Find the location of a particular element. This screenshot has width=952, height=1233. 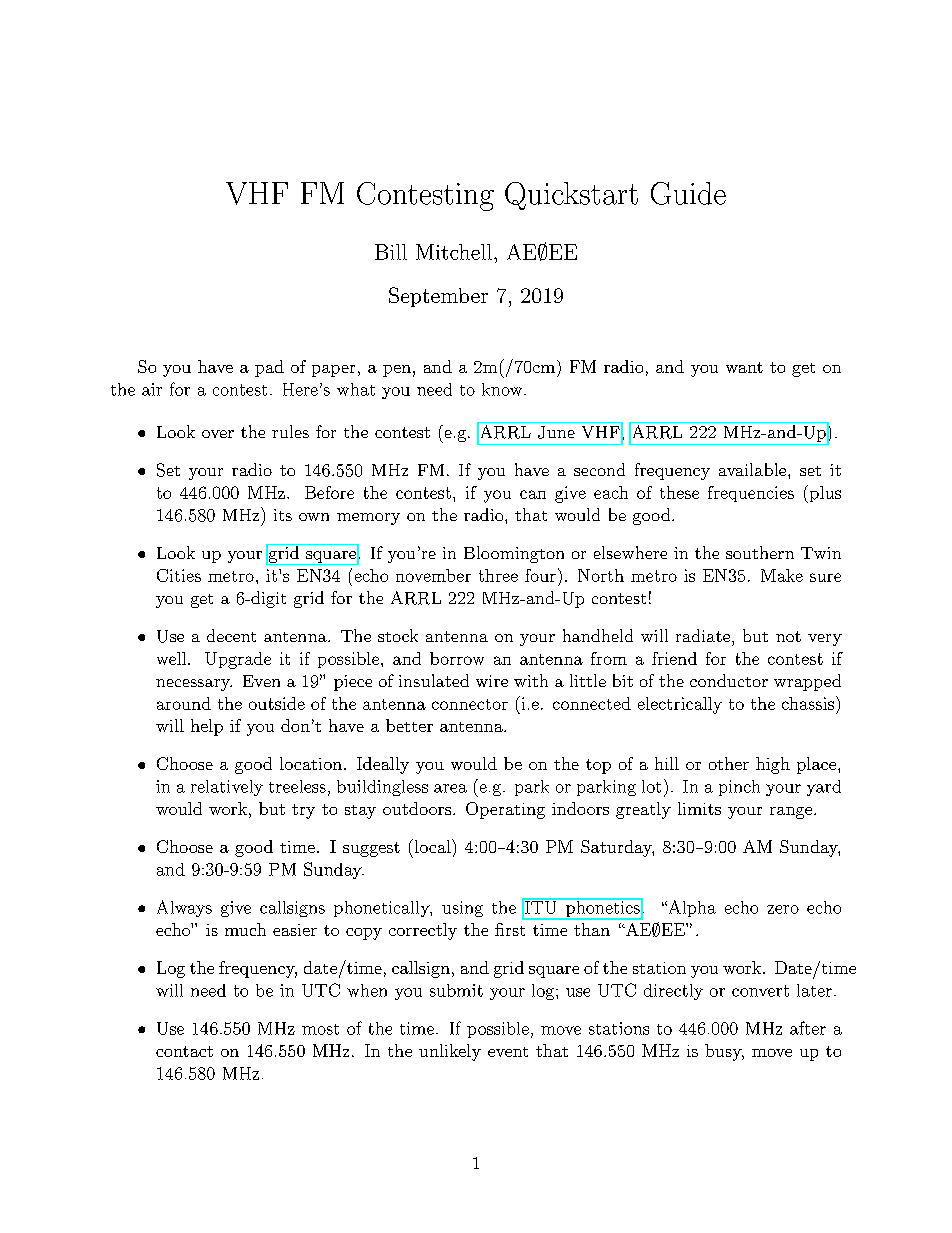

relatively is located at coordinates (227, 788).
